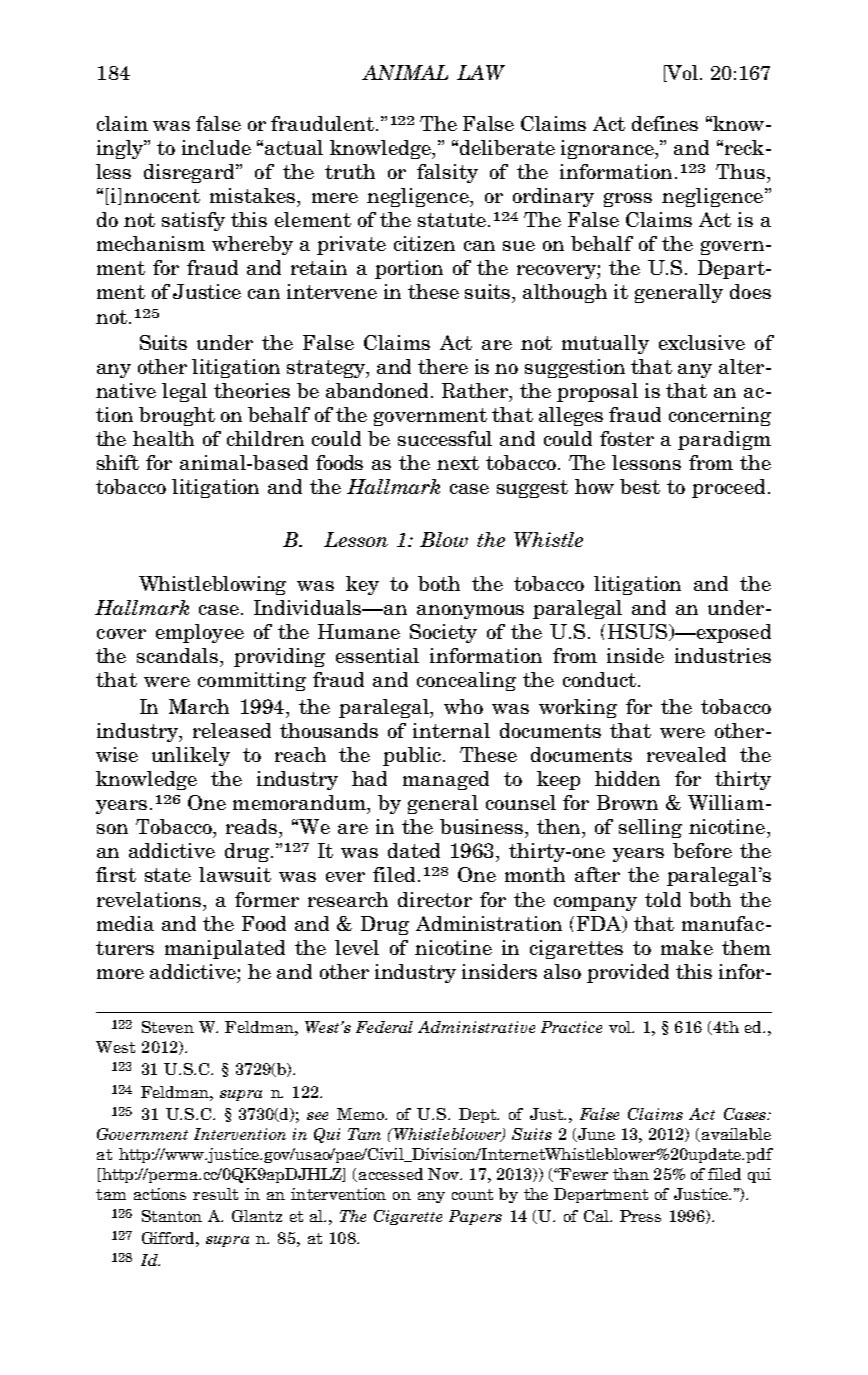 The height and width of the page is (1375, 868). What do you see at coordinates (665, 123) in the page?
I see `defines` at bounding box center [665, 123].
